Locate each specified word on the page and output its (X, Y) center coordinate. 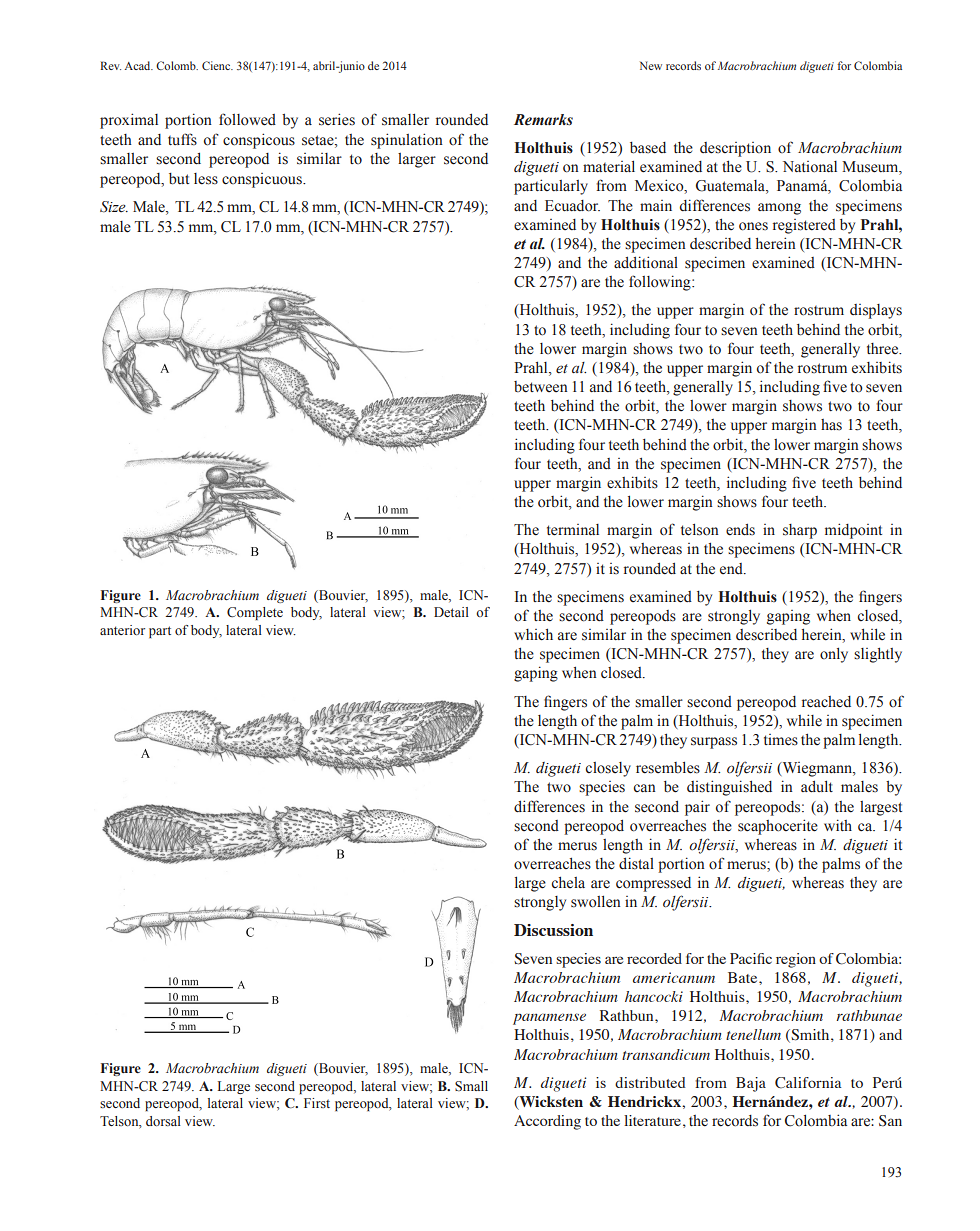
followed (247, 119)
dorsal (163, 1121)
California (808, 1083)
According (547, 1122)
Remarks (543, 120)
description (735, 149)
